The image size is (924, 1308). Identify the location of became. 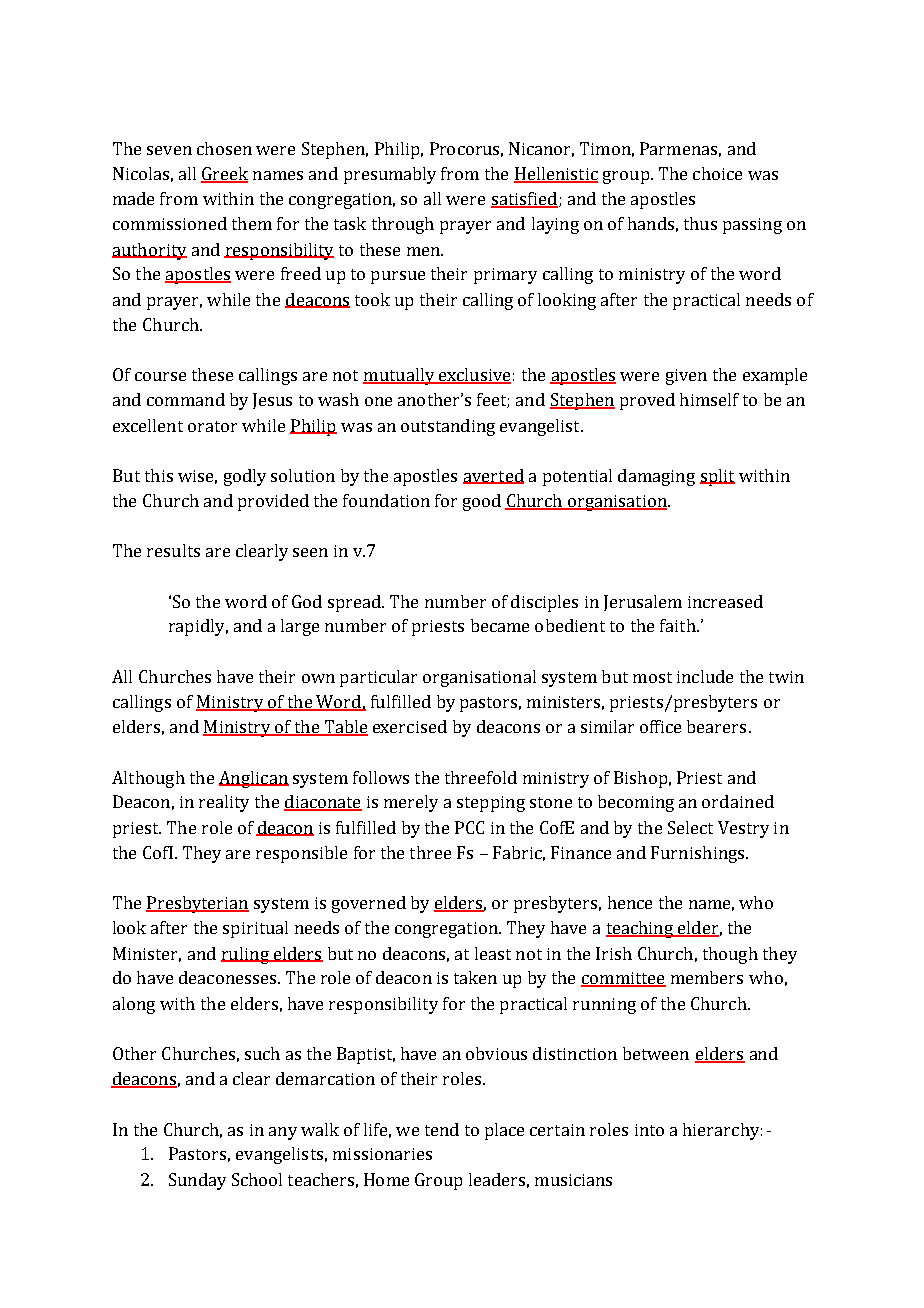
(500, 625).
